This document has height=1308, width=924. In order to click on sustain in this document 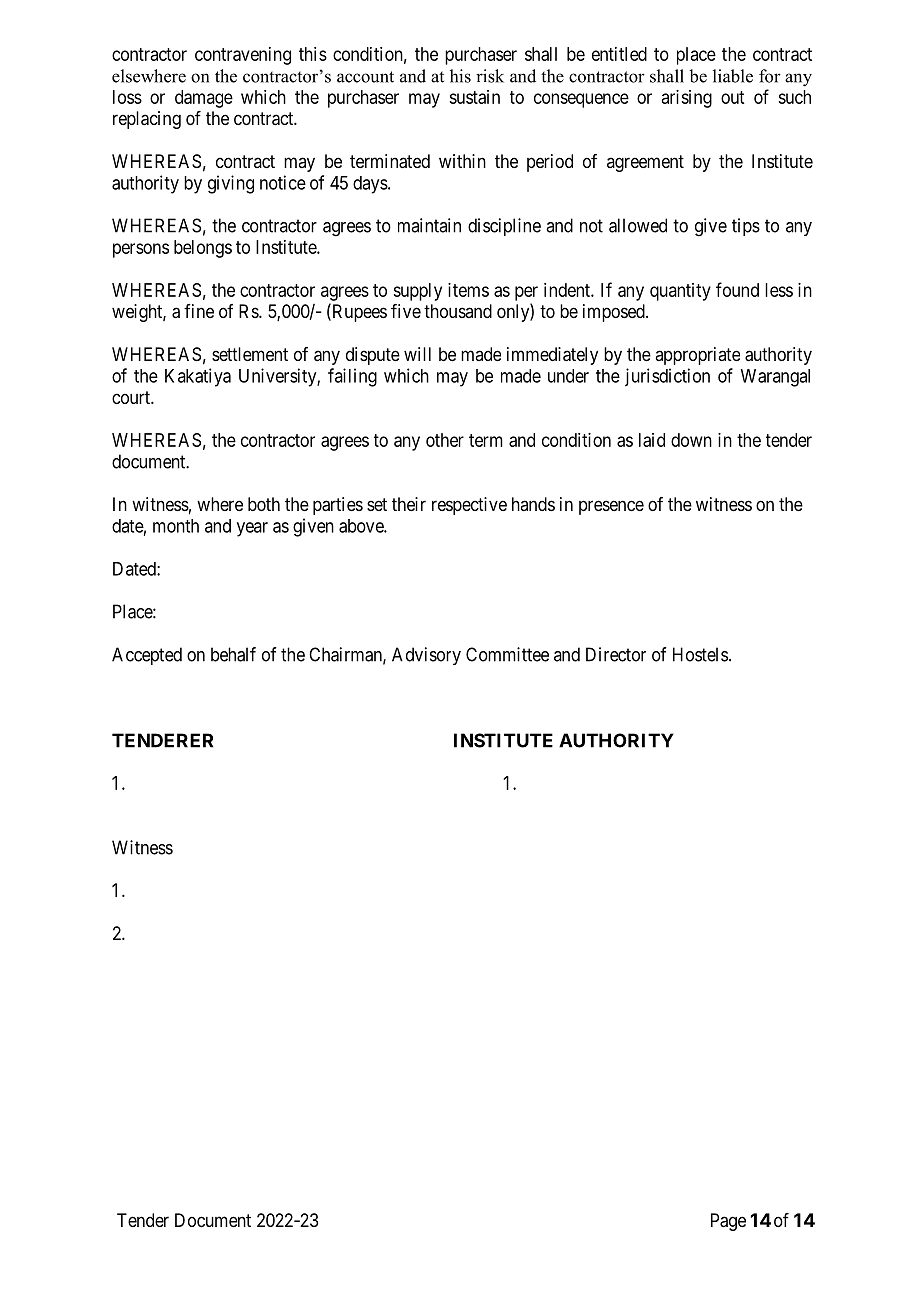, I will do `click(474, 97)`.
